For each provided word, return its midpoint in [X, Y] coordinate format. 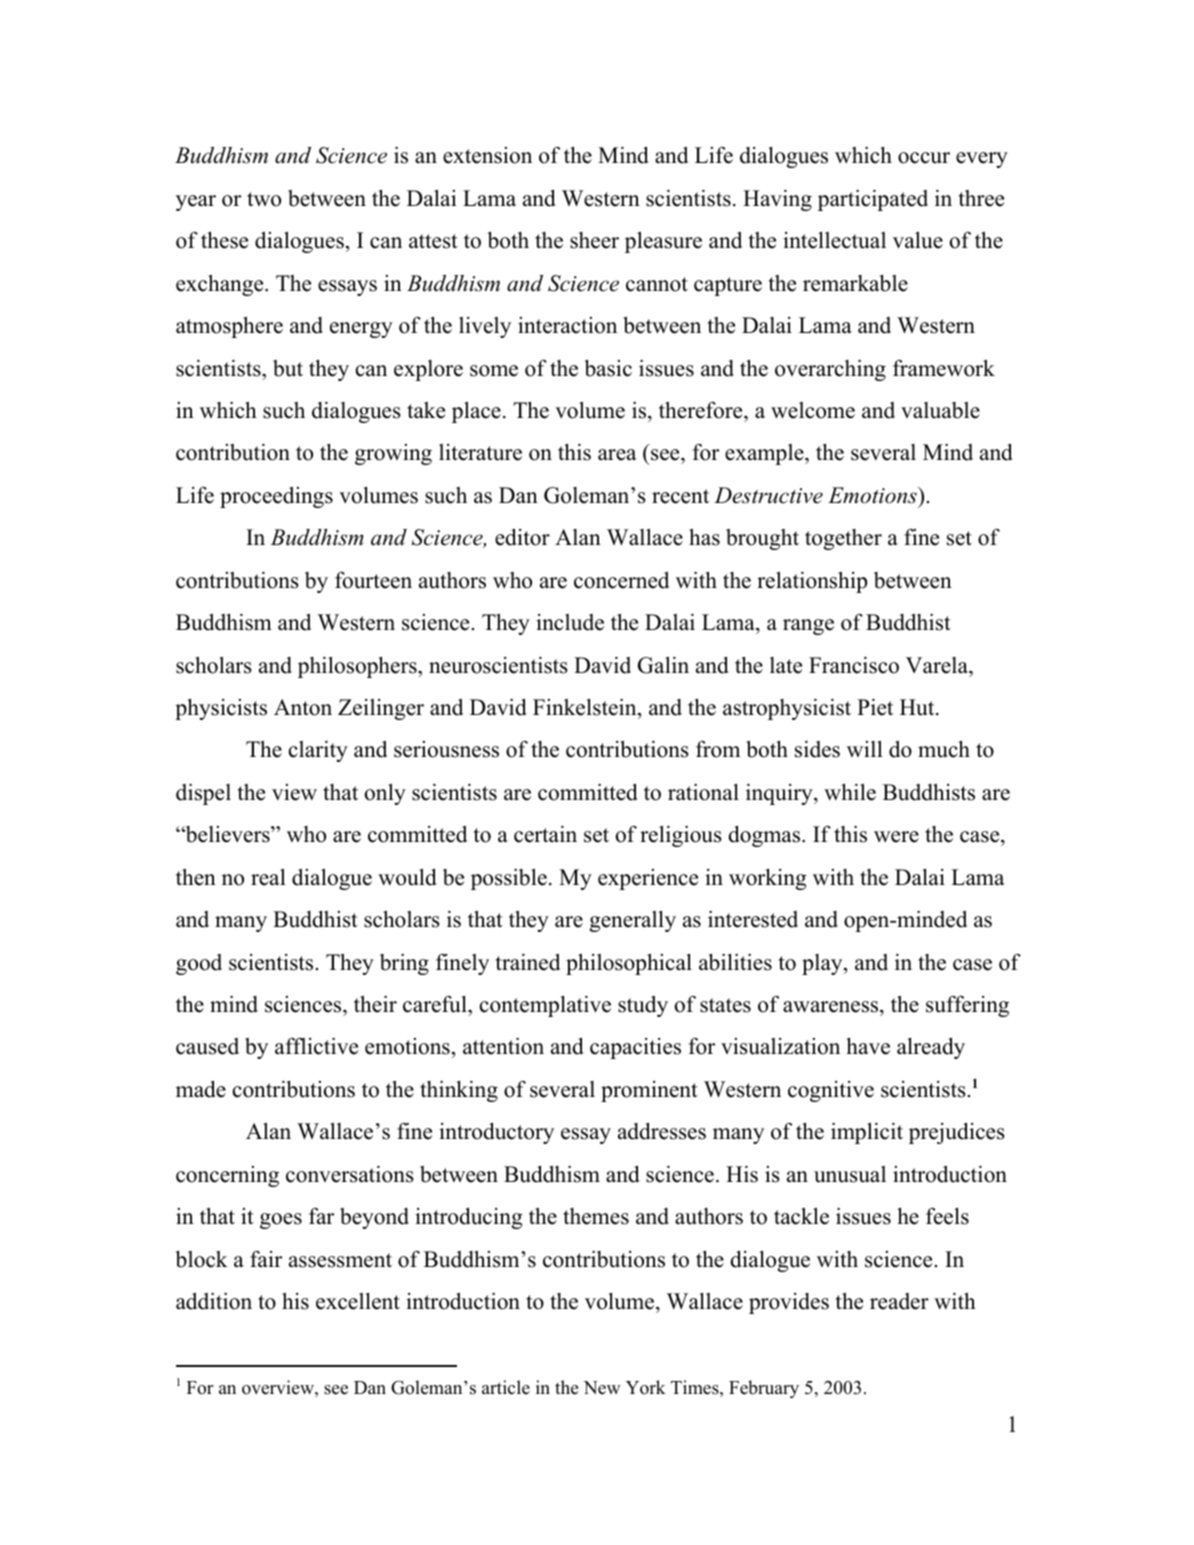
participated [873, 200]
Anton [303, 707]
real [268, 877]
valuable [940, 410]
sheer [594, 240]
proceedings [276, 497]
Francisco [854, 665]
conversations [350, 1174]
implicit [867, 1133]
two [264, 199]
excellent [358, 1301]
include [570, 622]
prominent [649, 1091]
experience [648, 879]
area [617, 455]
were [896, 837]
